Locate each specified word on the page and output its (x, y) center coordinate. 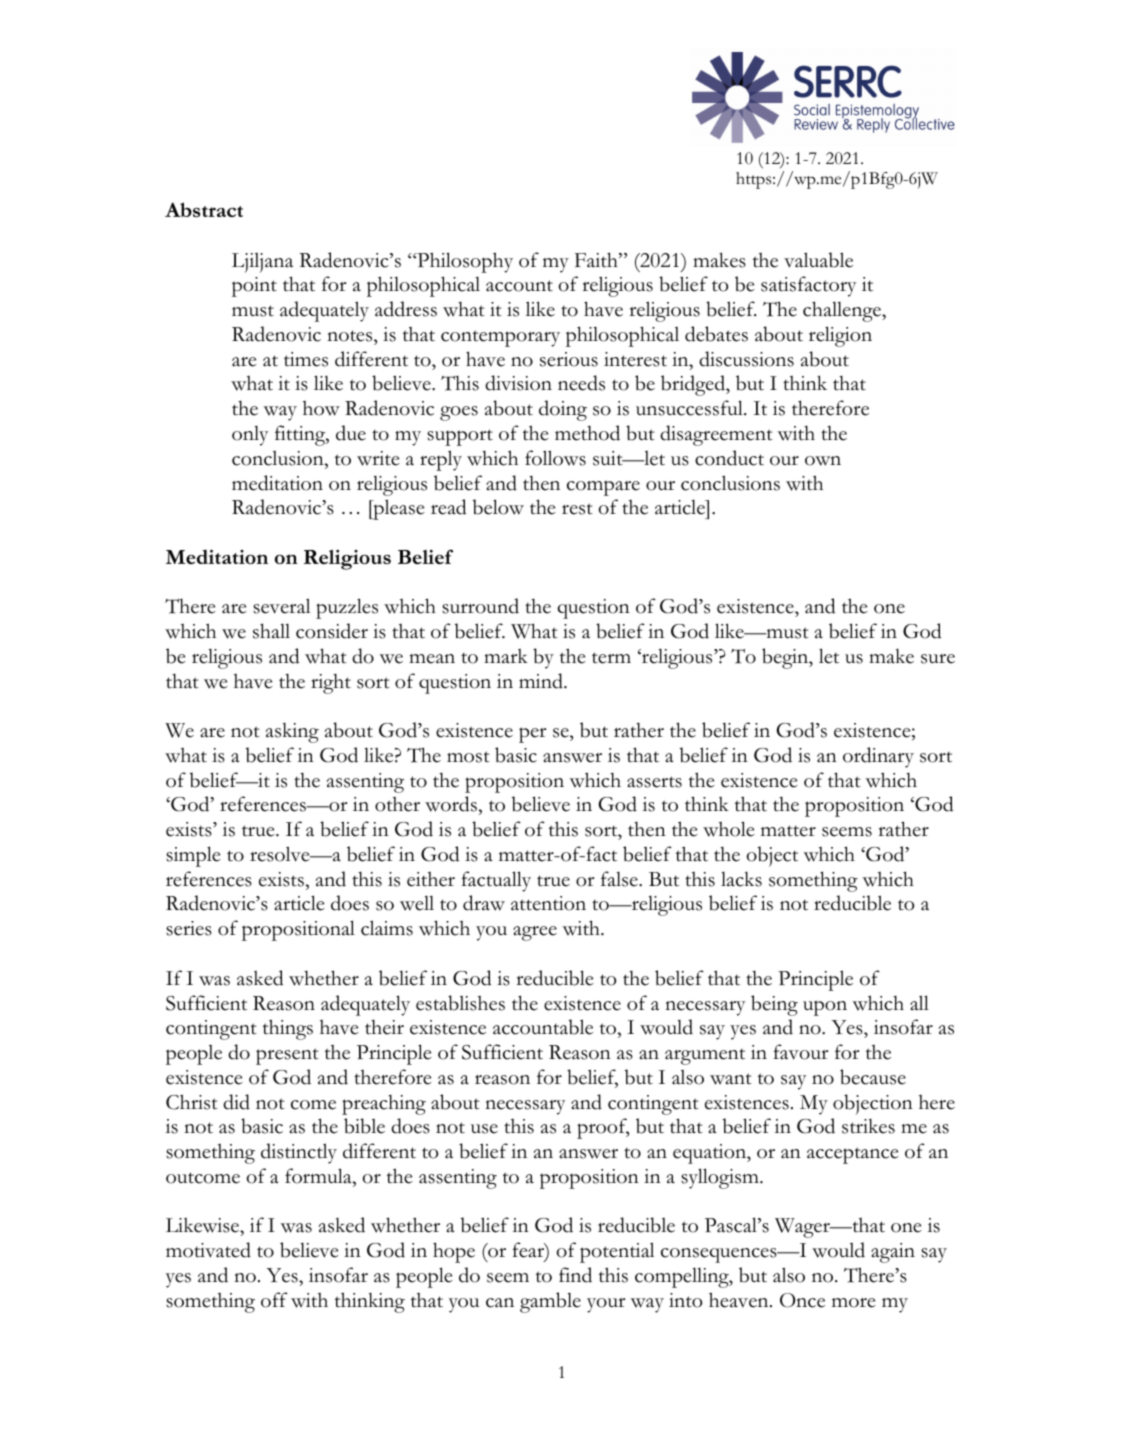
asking (292, 733)
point (254, 287)
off (274, 1300)
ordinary (878, 757)
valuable (818, 260)
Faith (597, 260)
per (533, 735)
